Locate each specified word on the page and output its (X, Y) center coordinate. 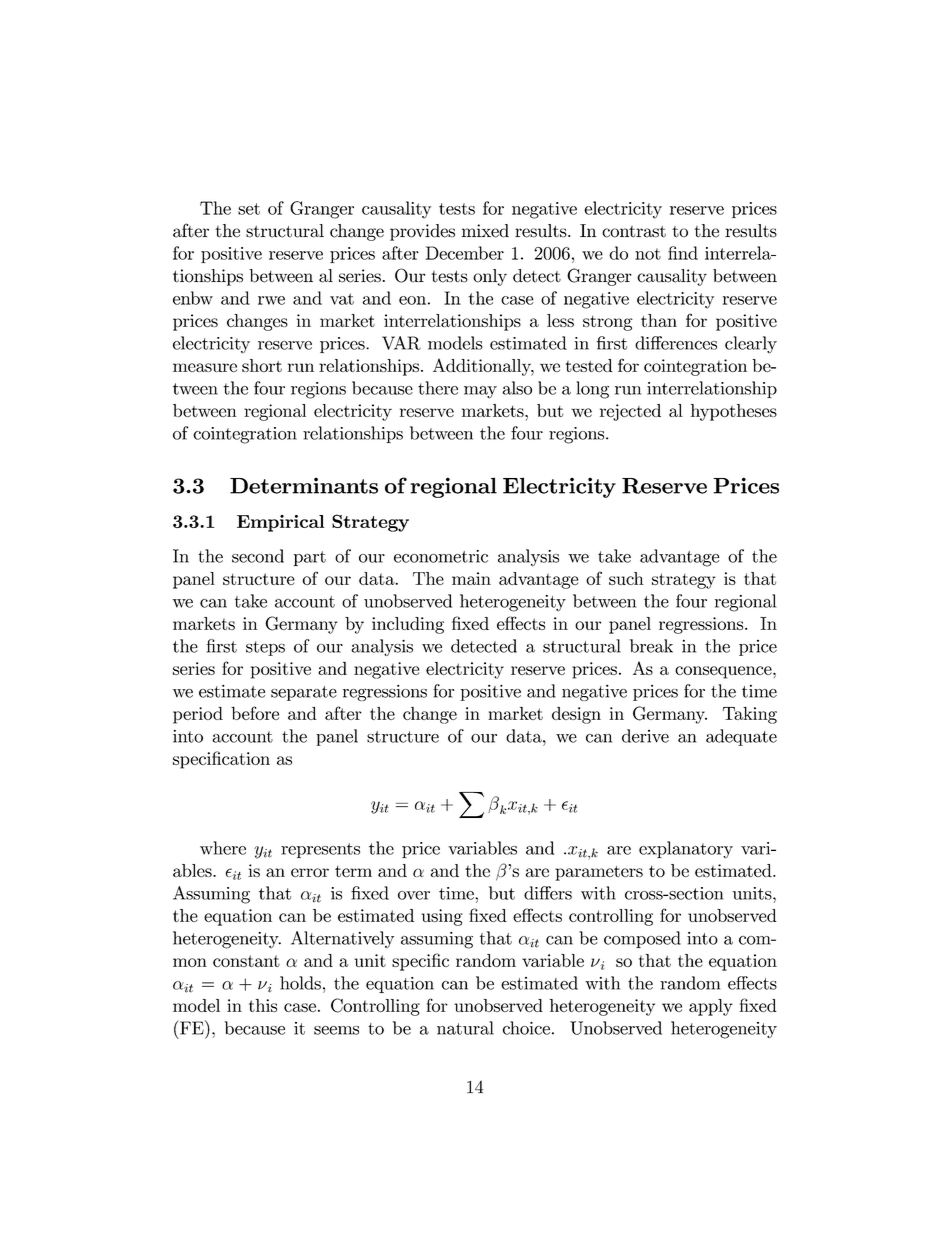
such (626, 578)
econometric (441, 556)
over (414, 895)
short (262, 365)
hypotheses (734, 412)
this (263, 1005)
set (249, 209)
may (480, 392)
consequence (724, 672)
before (255, 713)
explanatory (686, 850)
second (258, 556)
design (576, 715)
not (648, 254)
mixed (485, 231)
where (223, 848)
